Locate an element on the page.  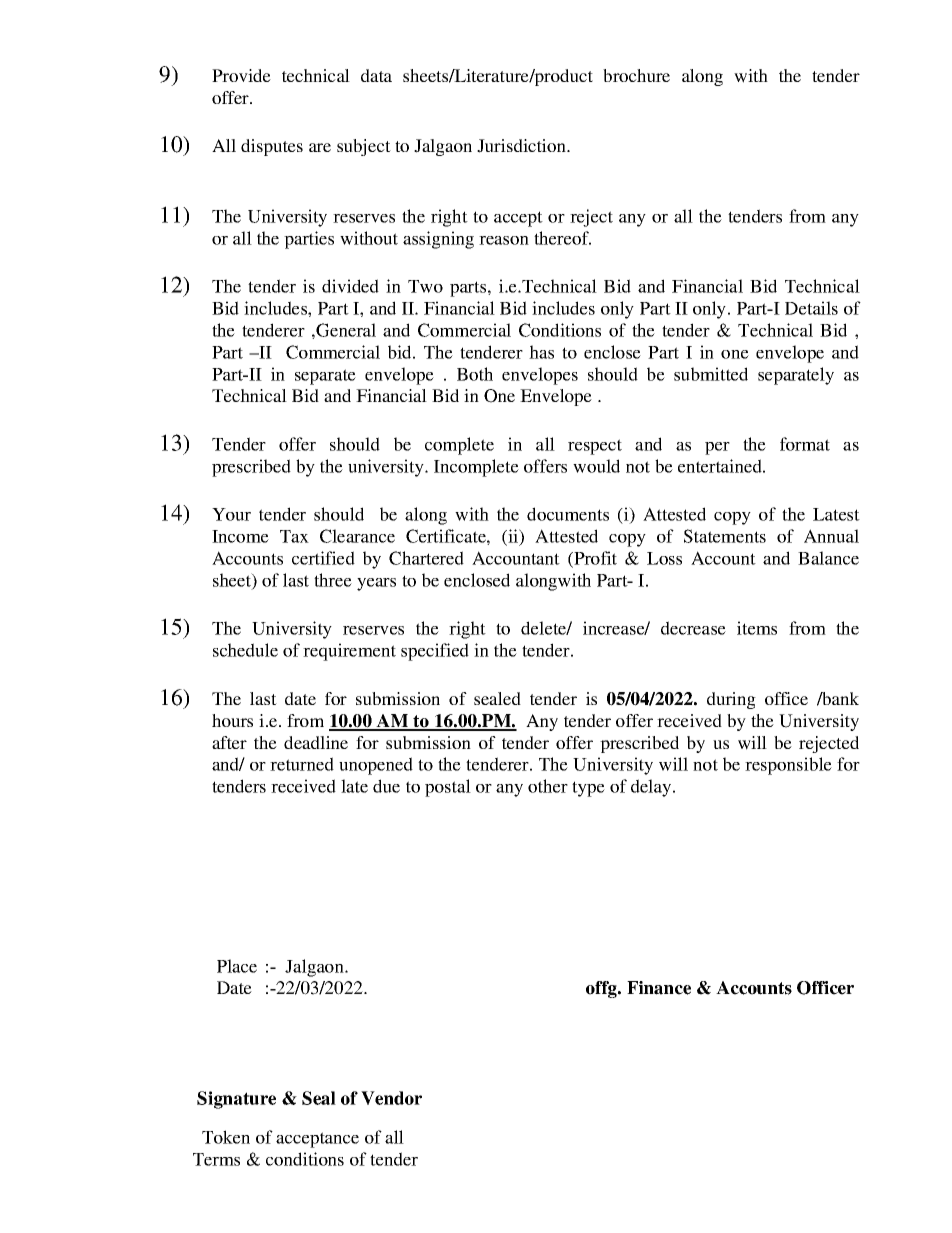
Details is located at coordinates (811, 308).
